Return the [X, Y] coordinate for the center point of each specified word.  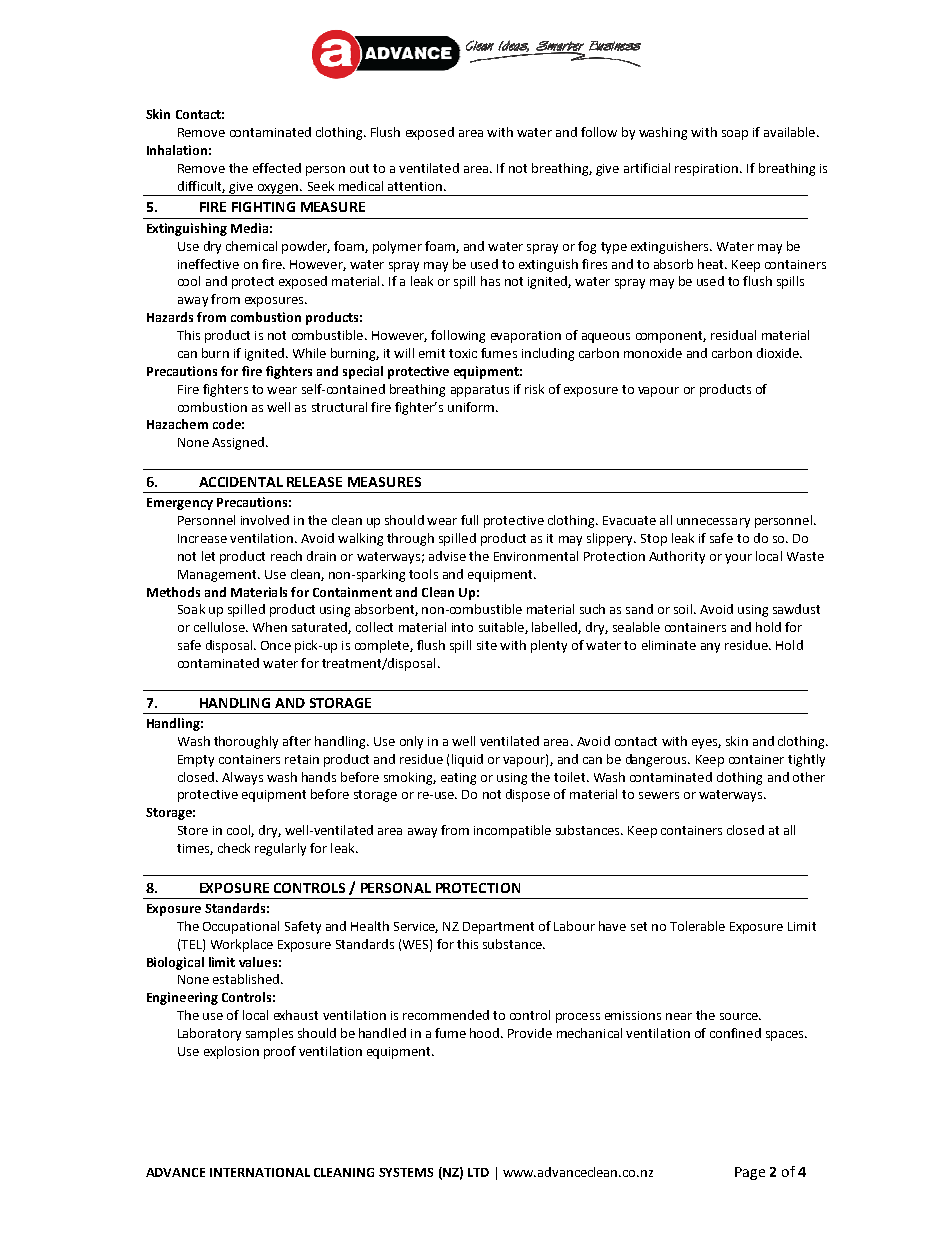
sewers [659, 795]
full [469, 520]
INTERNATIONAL [260, 1172]
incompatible [512, 831]
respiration [708, 170]
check [234, 848]
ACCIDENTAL [241, 482]
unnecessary [713, 523]
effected [277, 168]
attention [415, 186]
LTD [478, 1172]
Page [750, 1173]
